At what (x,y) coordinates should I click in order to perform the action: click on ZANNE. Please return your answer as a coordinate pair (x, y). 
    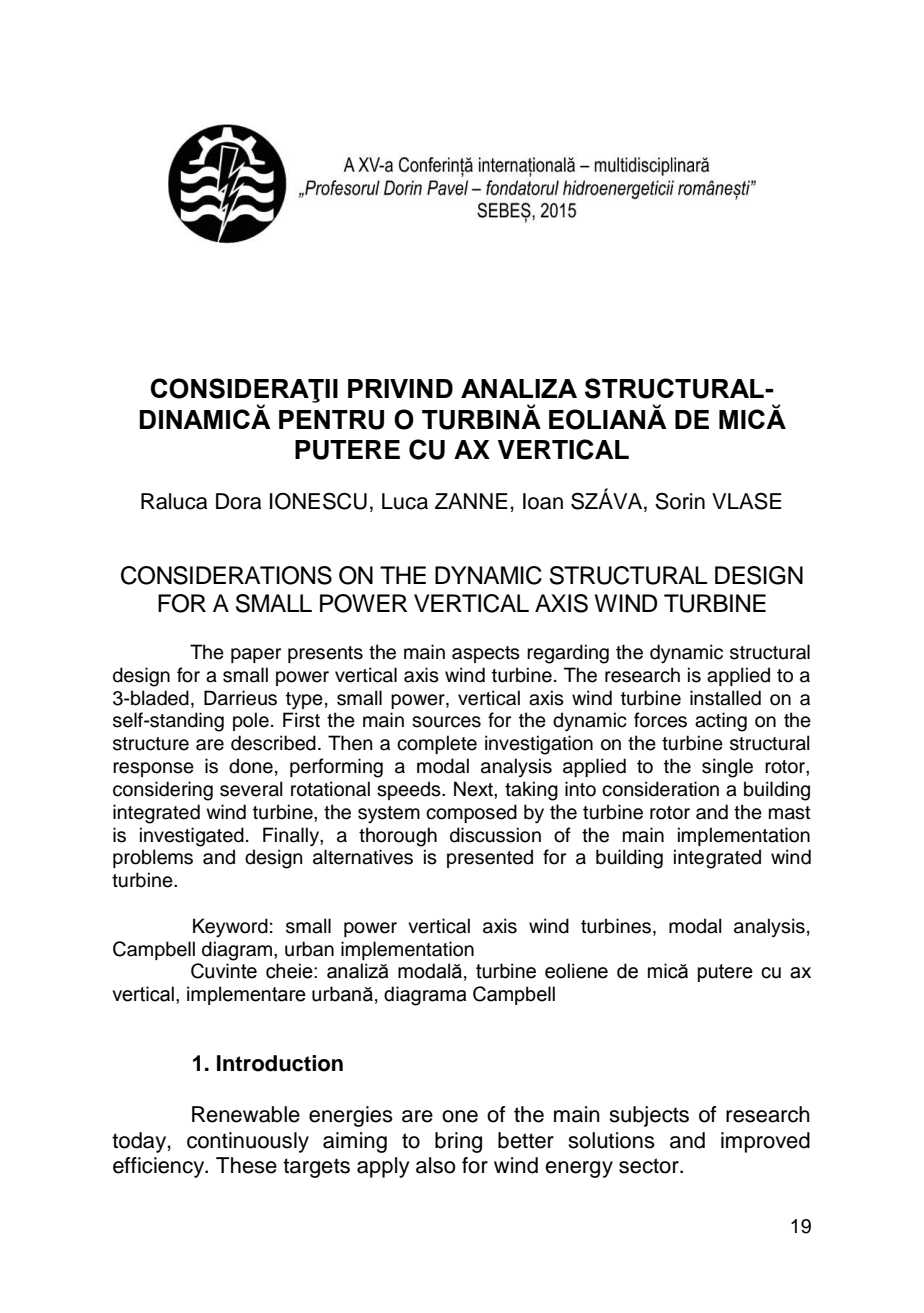
    Looking at the image, I should click on (471, 501).
